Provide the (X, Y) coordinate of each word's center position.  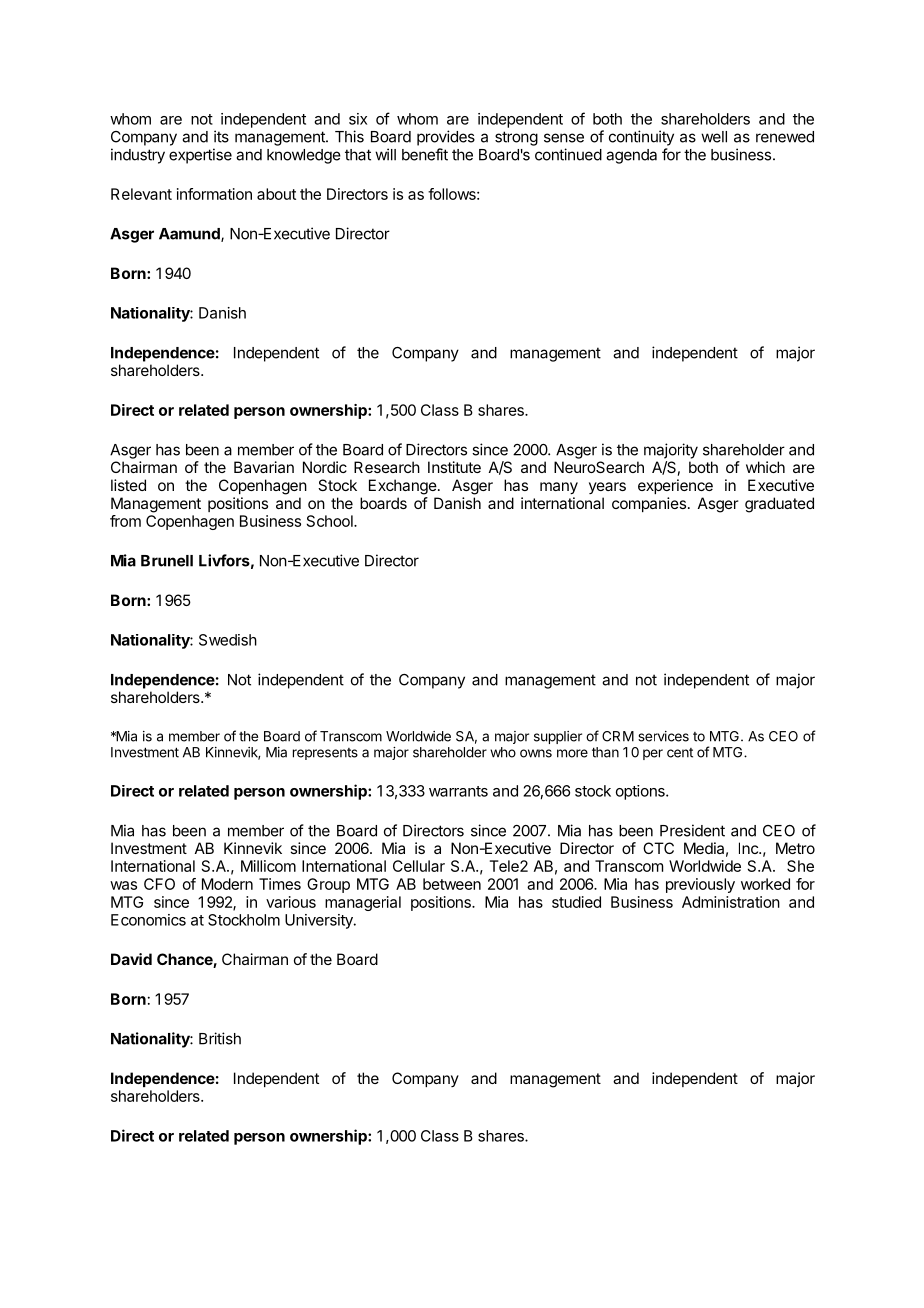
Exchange (403, 487)
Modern (227, 884)
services (663, 736)
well (714, 137)
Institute (454, 467)
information (214, 194)
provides (446, 138)
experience (675, 486)
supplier (558, 737)
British (220, 1038)
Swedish (228, 640)
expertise (200, 156)
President (692, 830)
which (765, 467)
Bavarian (264, 467)
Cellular (419, 866)
